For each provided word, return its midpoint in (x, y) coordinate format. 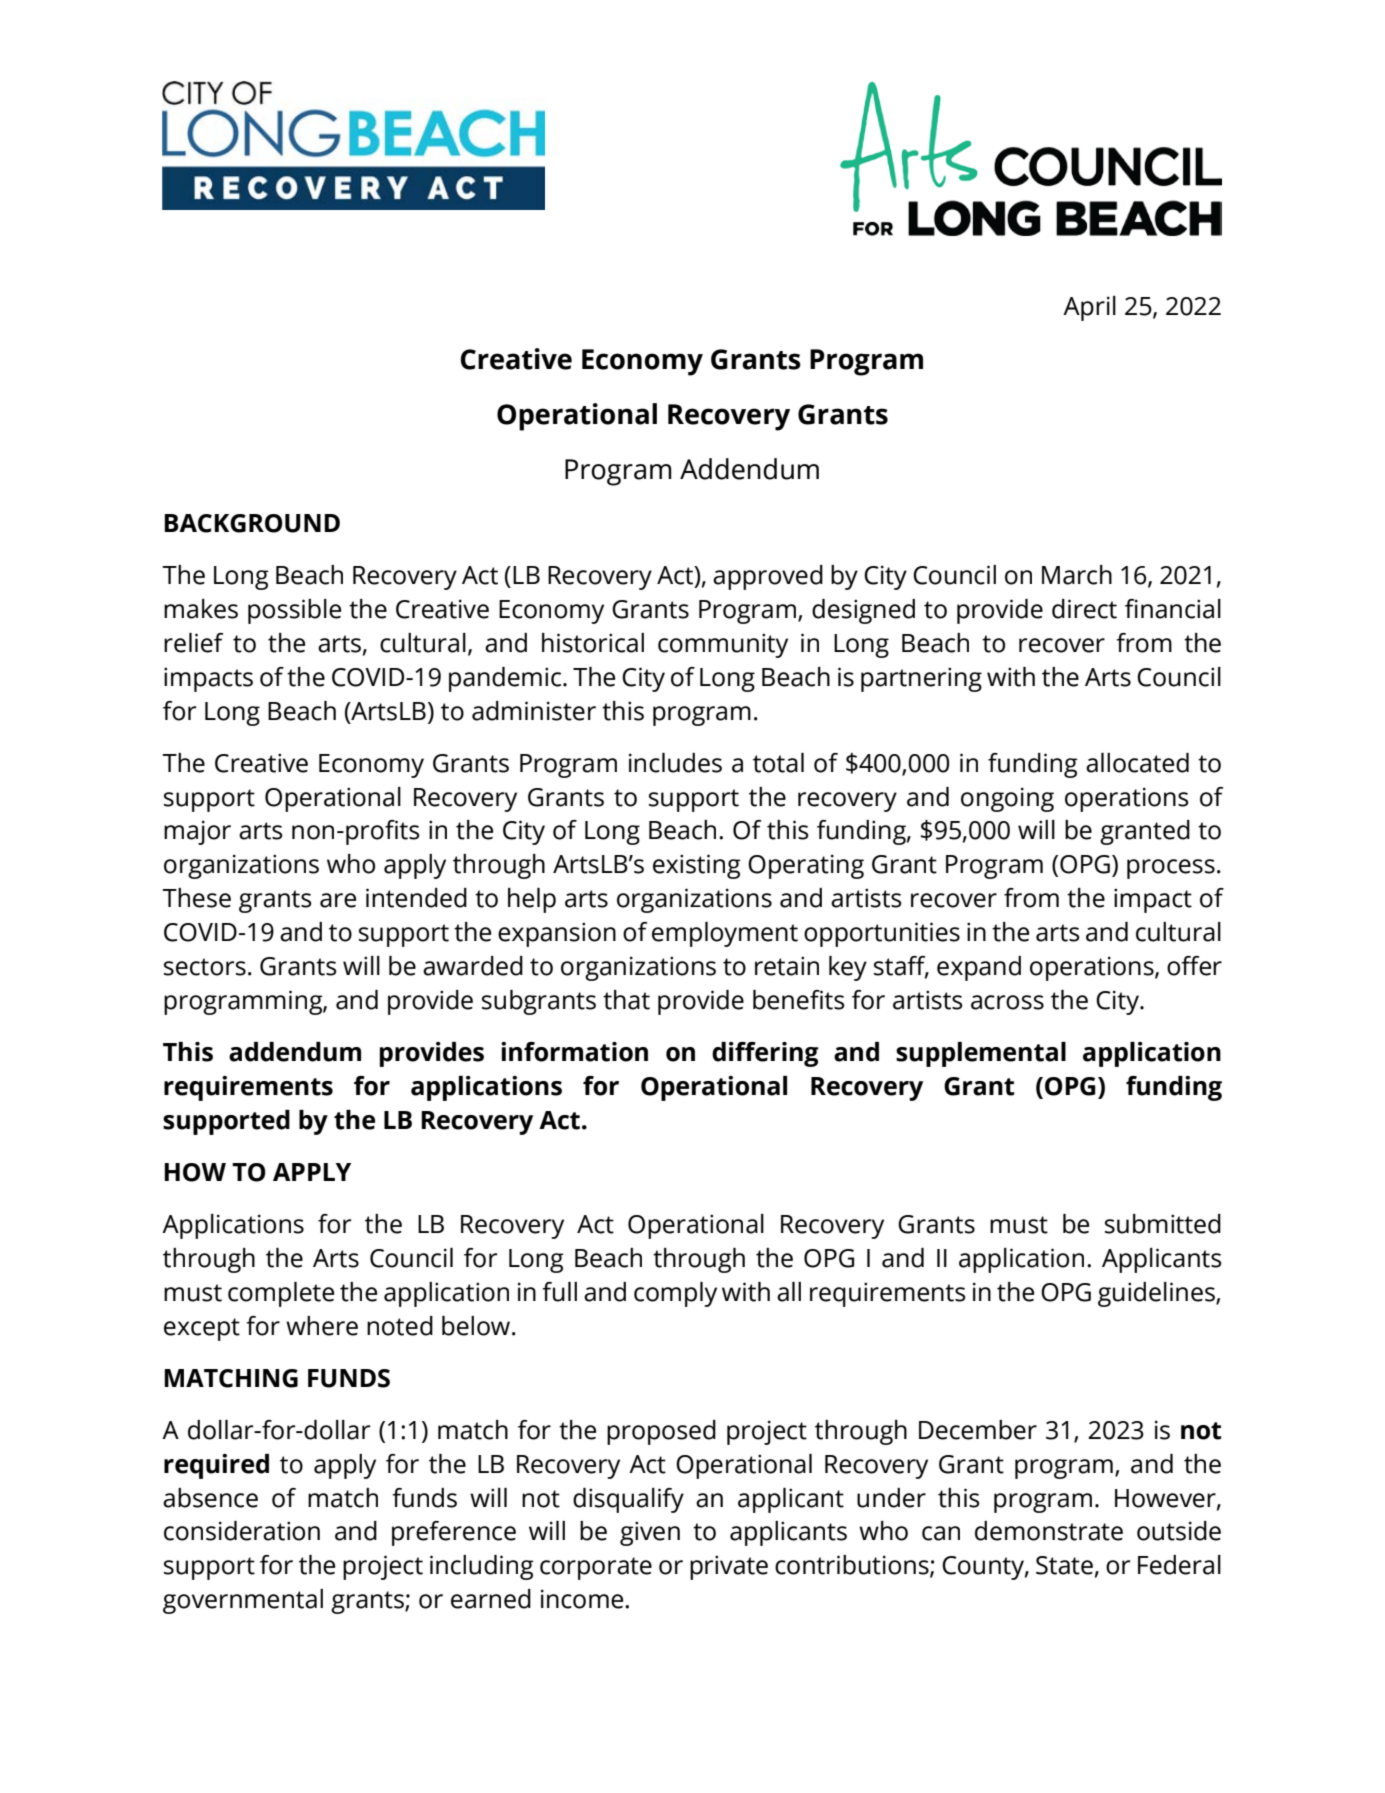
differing (765, 1054)
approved (768, 577)
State (1064, 1565)
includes (675, 763)
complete (281, 1294)
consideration (242, 1531)
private (729, 1567)
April (1089, 308)
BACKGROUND (252, 523)
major (197, 832)
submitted (1163, 1224)
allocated (1137, 763)
